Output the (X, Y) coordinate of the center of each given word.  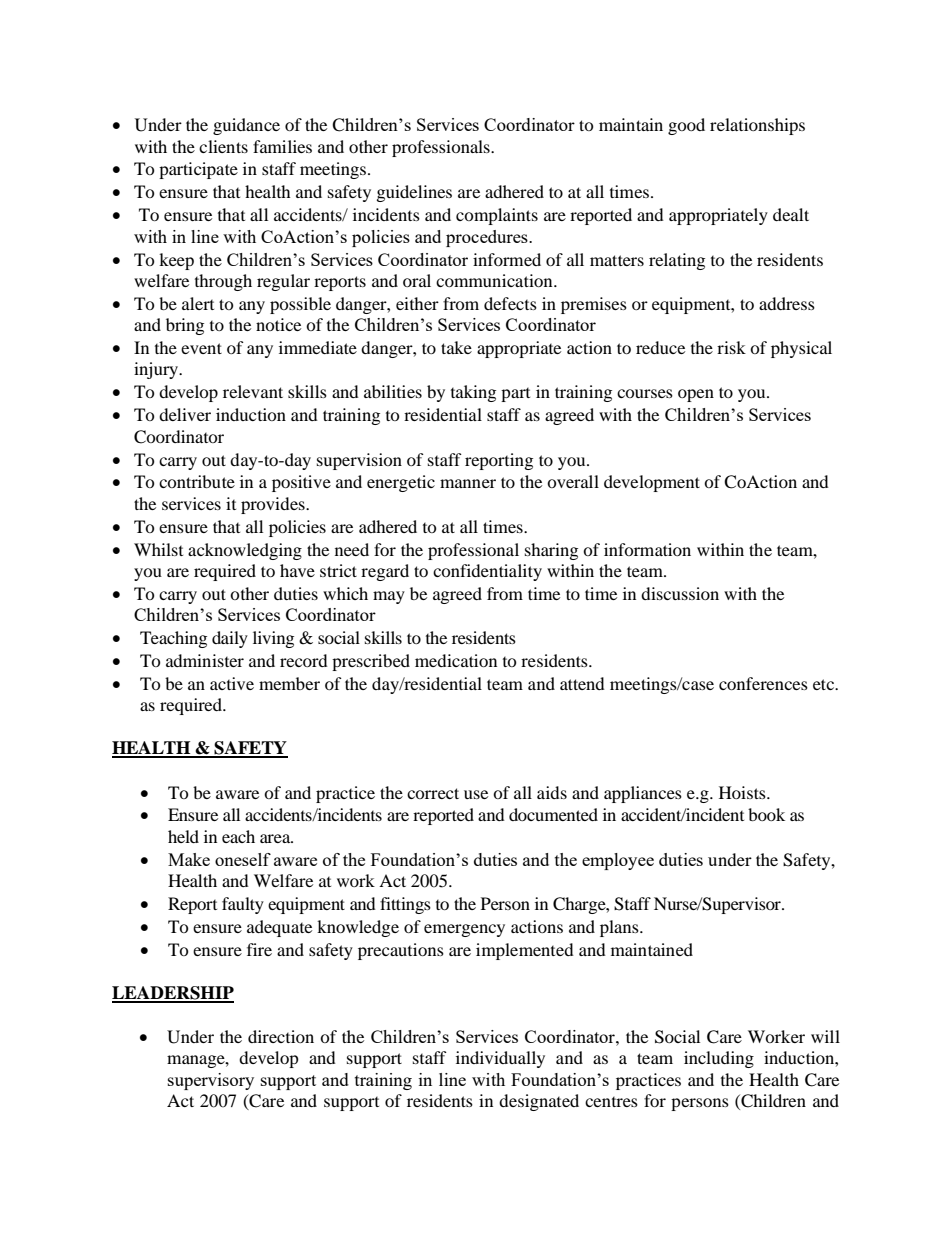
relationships (757, 126)
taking (473, 393)
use (476, 794)
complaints (497, 216)
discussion (680, 593)
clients (223, 146)
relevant (253, 391)
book (766, 814)
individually (500, 1059)
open (696, 395)
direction (281, 1036)
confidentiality (487, 572)
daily (230, 639)
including (719, 1059)
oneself (243, 859)
